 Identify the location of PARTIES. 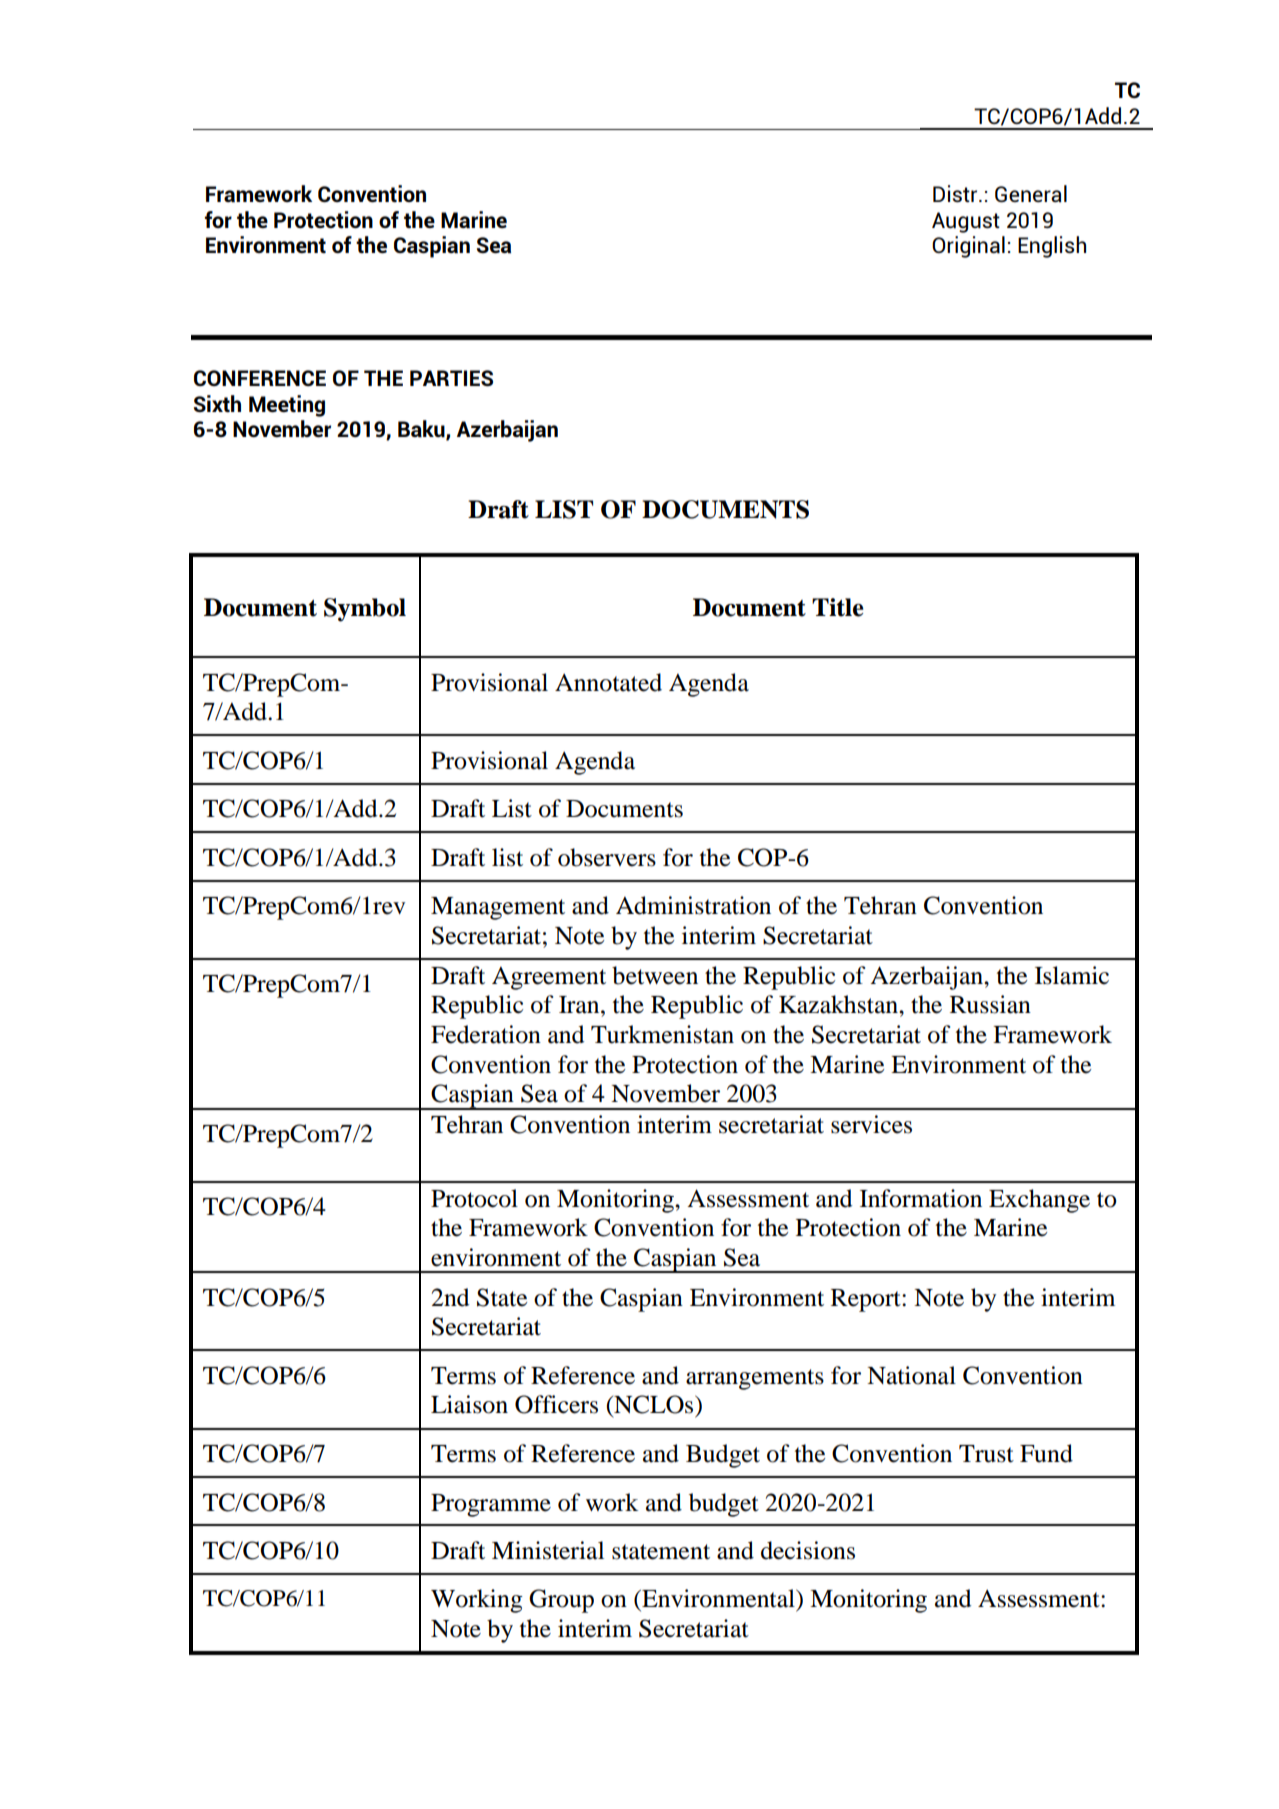
(451, 378).
